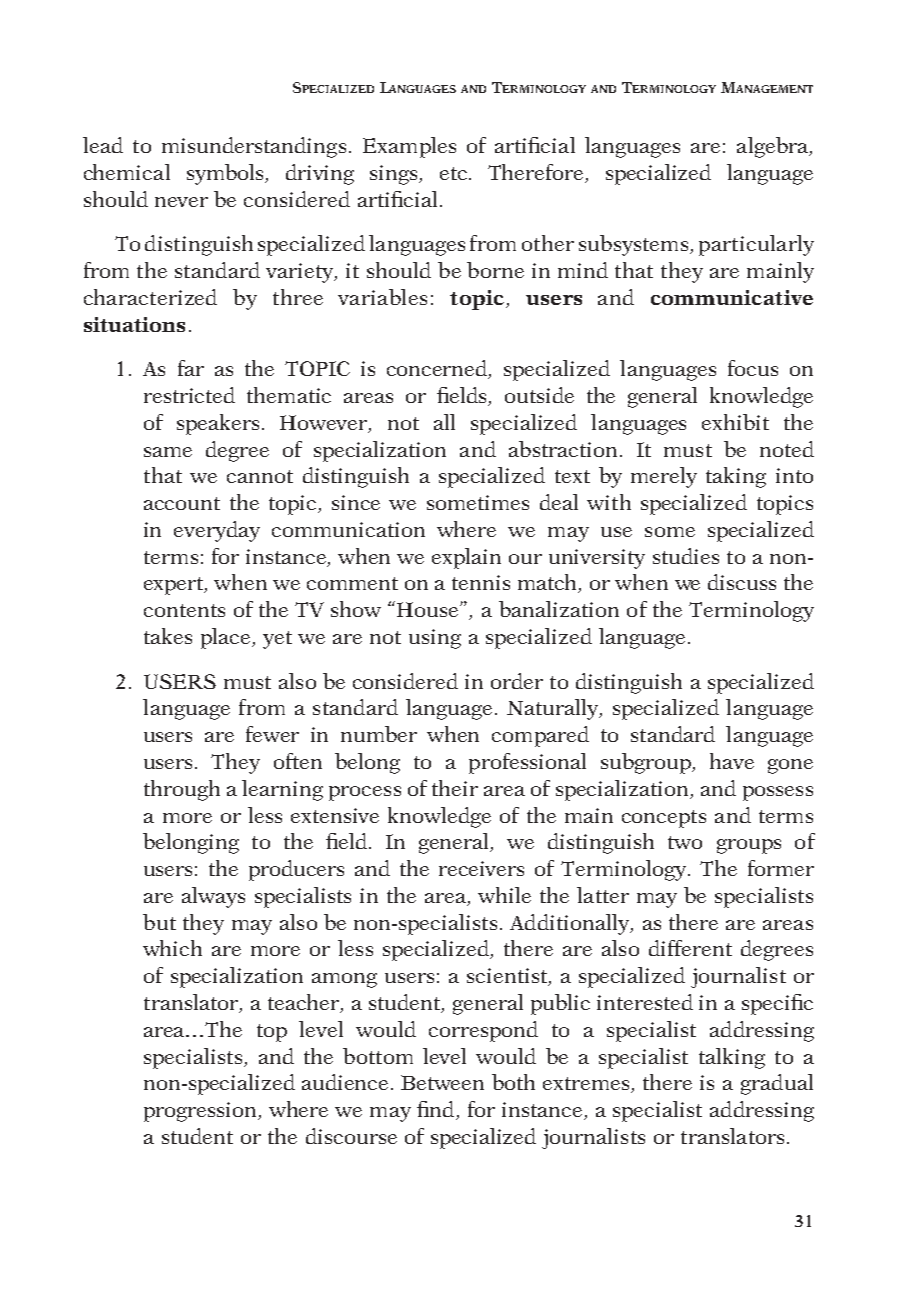 This screenshot has width=924, height=1304. Describe the element at coordinates (356, 502) in the screenshot. I see `since` at that location.
